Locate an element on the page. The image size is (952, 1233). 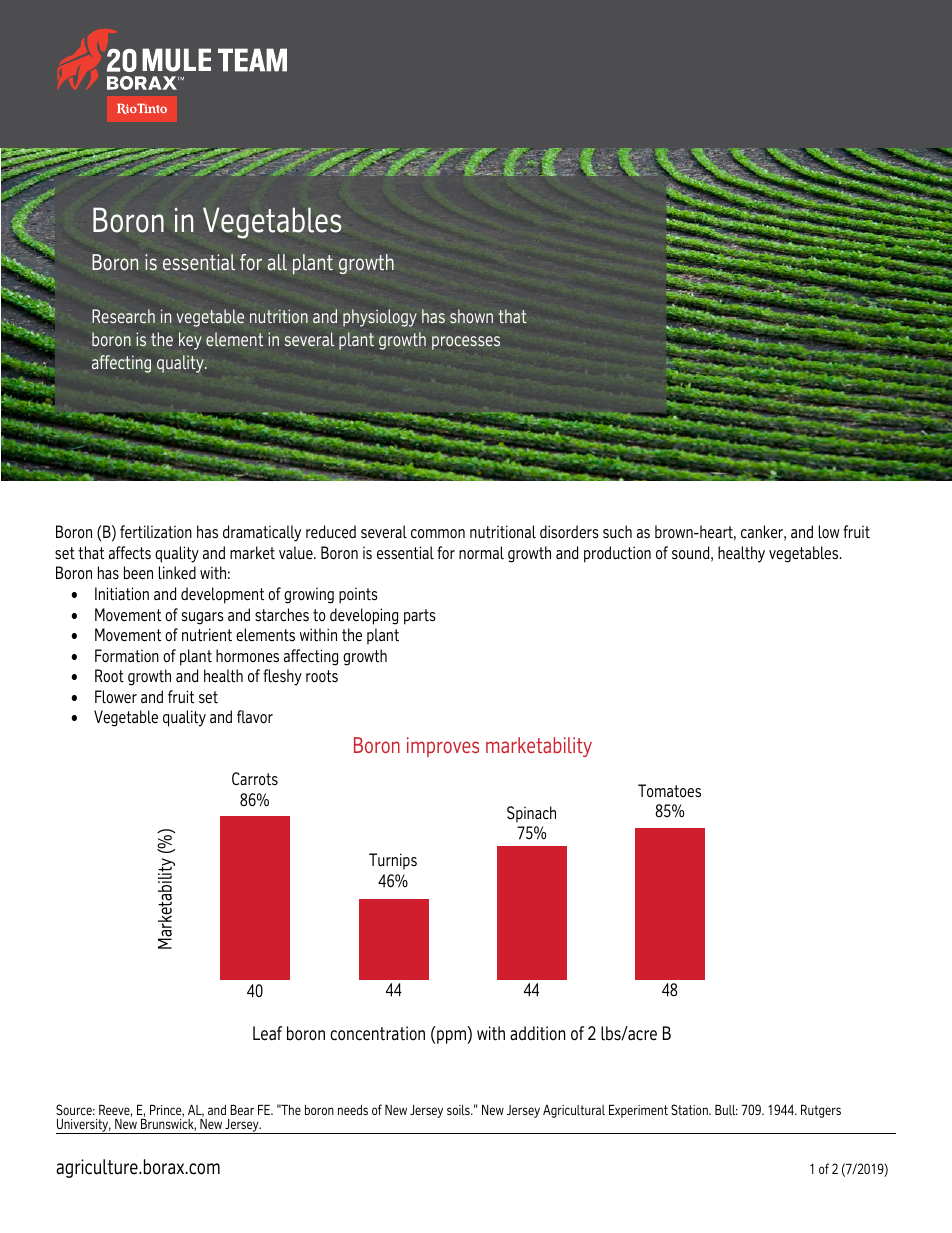
common is located at coordinates (438, 534).
